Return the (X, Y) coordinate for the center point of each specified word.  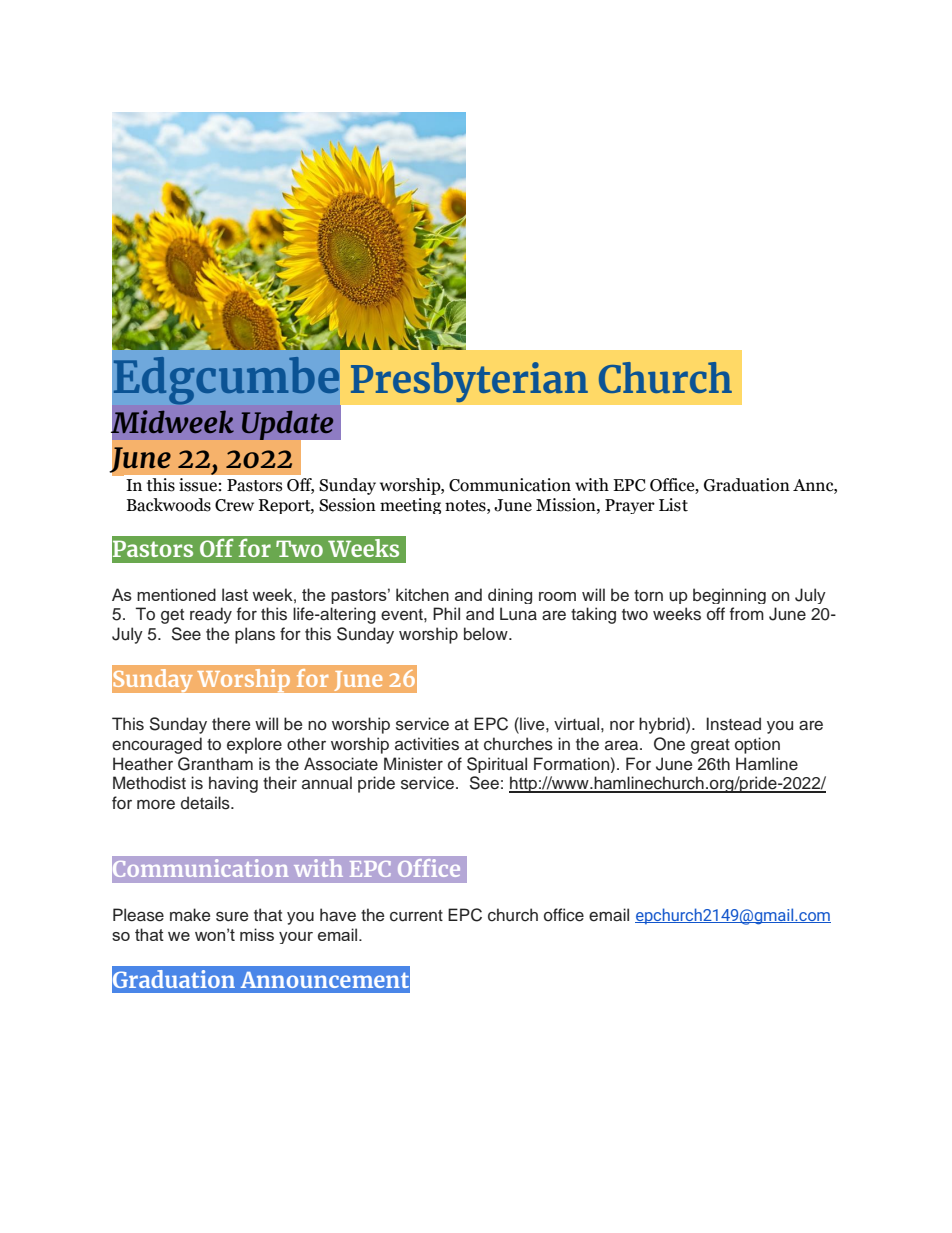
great (710, 746)
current (416, 916)
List (673, 505)
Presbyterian (469, 382)
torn (648, 596)
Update (288, 426)
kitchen (422, 594)
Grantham (215, 764)
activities (427, 744)
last (235, 594)
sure (232, 917)
